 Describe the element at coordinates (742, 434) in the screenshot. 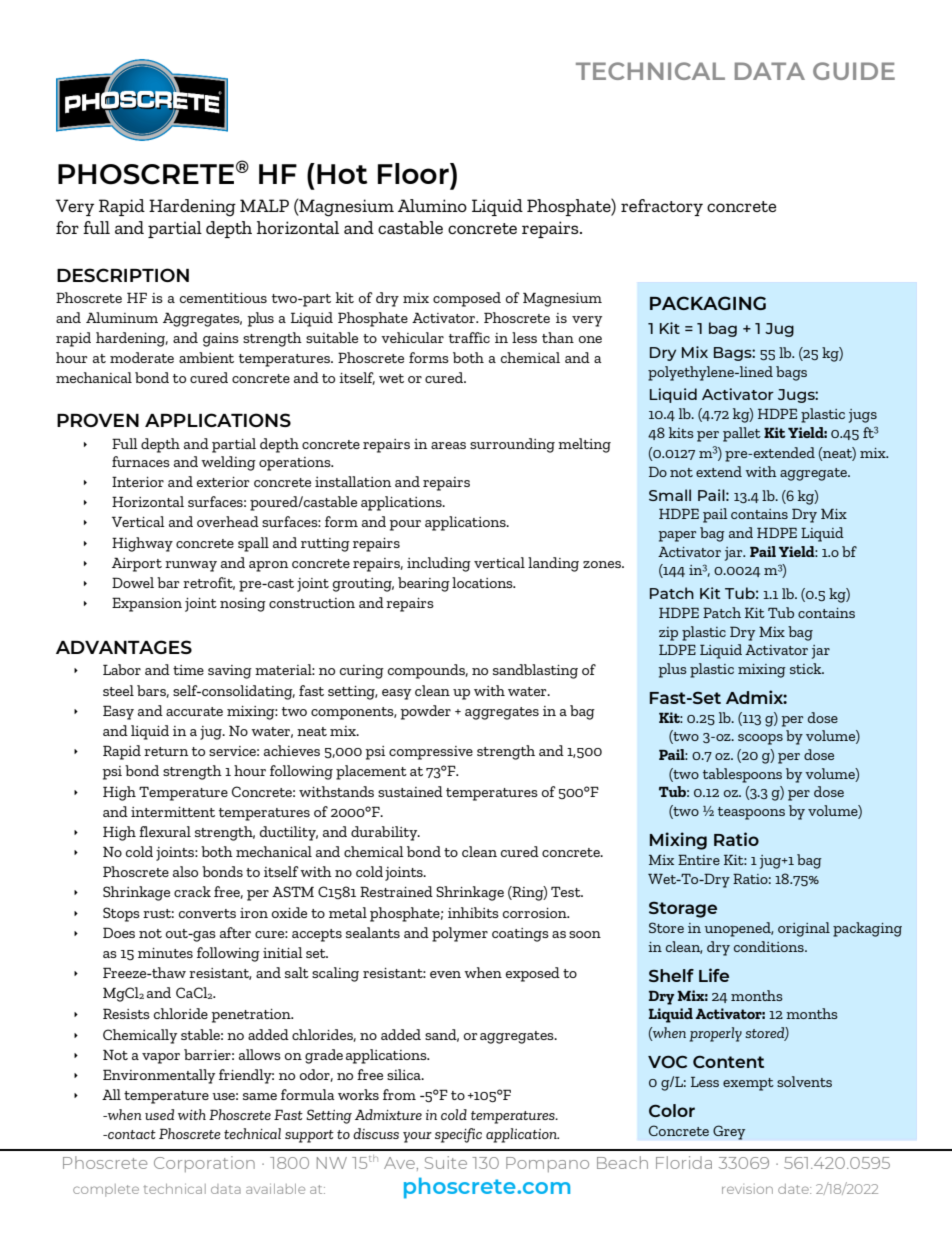

I see `pallet` at that location.
